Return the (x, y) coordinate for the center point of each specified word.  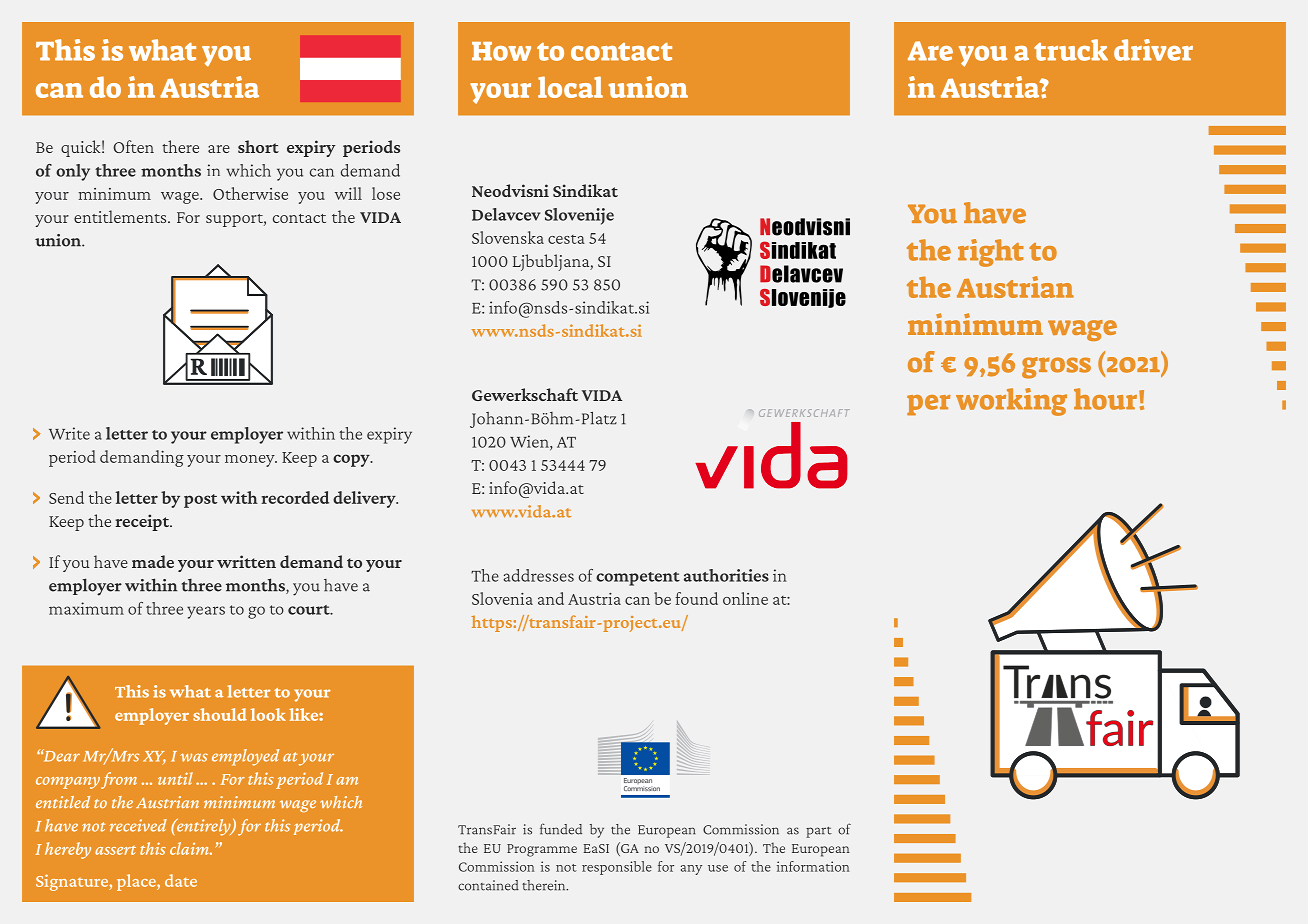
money (251, 461)
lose (386, 193)
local (570, 87)
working (1011, 402)
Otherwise (250, 193)
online (745, 598)
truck (1071, 50)
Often (133, 146)
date (181, 880)
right (991, 253)
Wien (530, 442)
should (220, 714)
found (696, 598)
